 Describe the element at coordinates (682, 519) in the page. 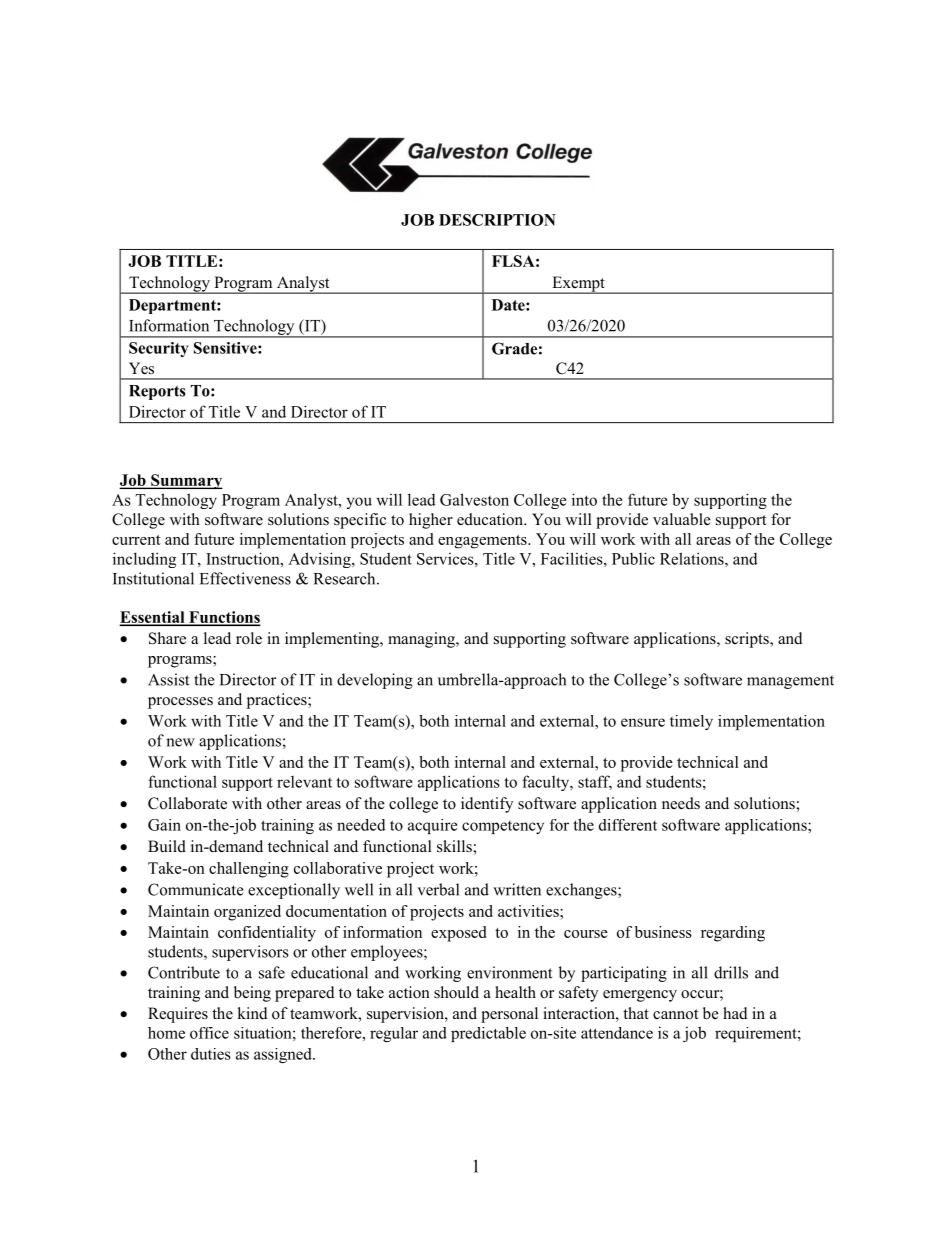

I see `valuable` at that location.
